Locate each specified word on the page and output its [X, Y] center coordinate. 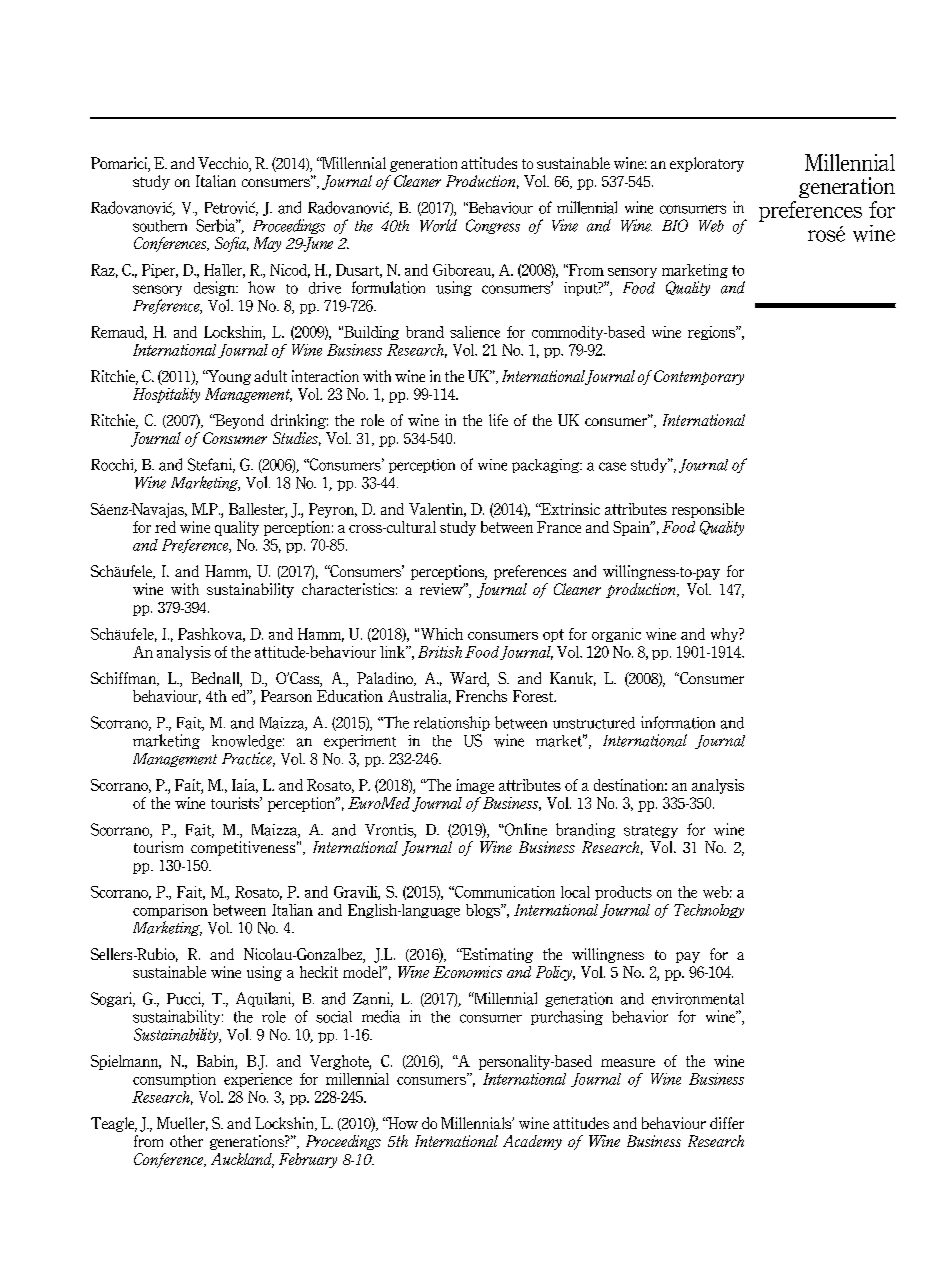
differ [727, 1123]
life [498, 420]
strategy [651, 832]
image [475, 786]
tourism [158, 847]
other [186, 1141]
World [438, 225]
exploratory [707, 164]
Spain [632, 528]
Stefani [211, 465]
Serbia [217, 225]
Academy [532, 1142]
